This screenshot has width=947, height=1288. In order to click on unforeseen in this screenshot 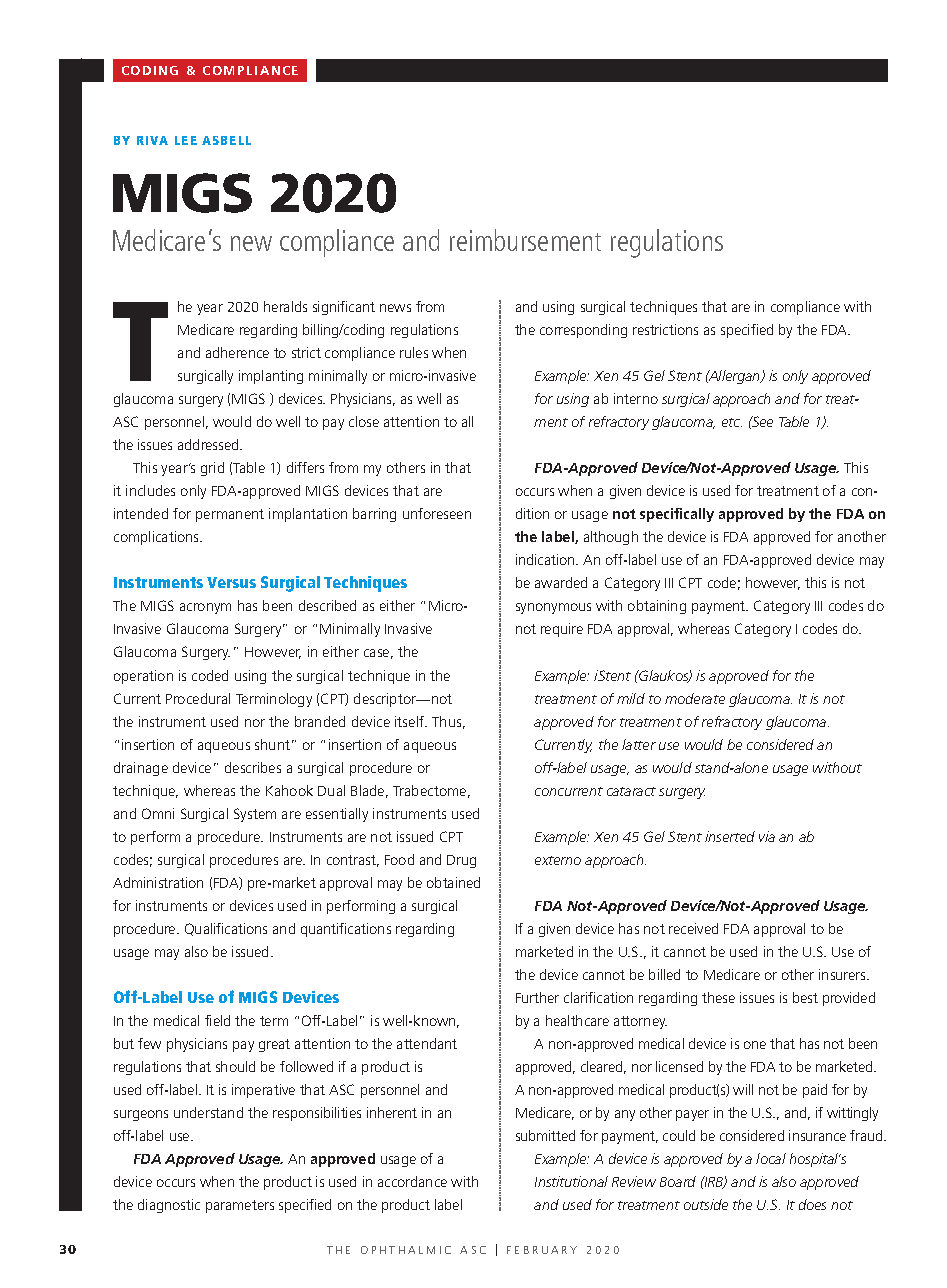, I will do `click(437, 513)`.
